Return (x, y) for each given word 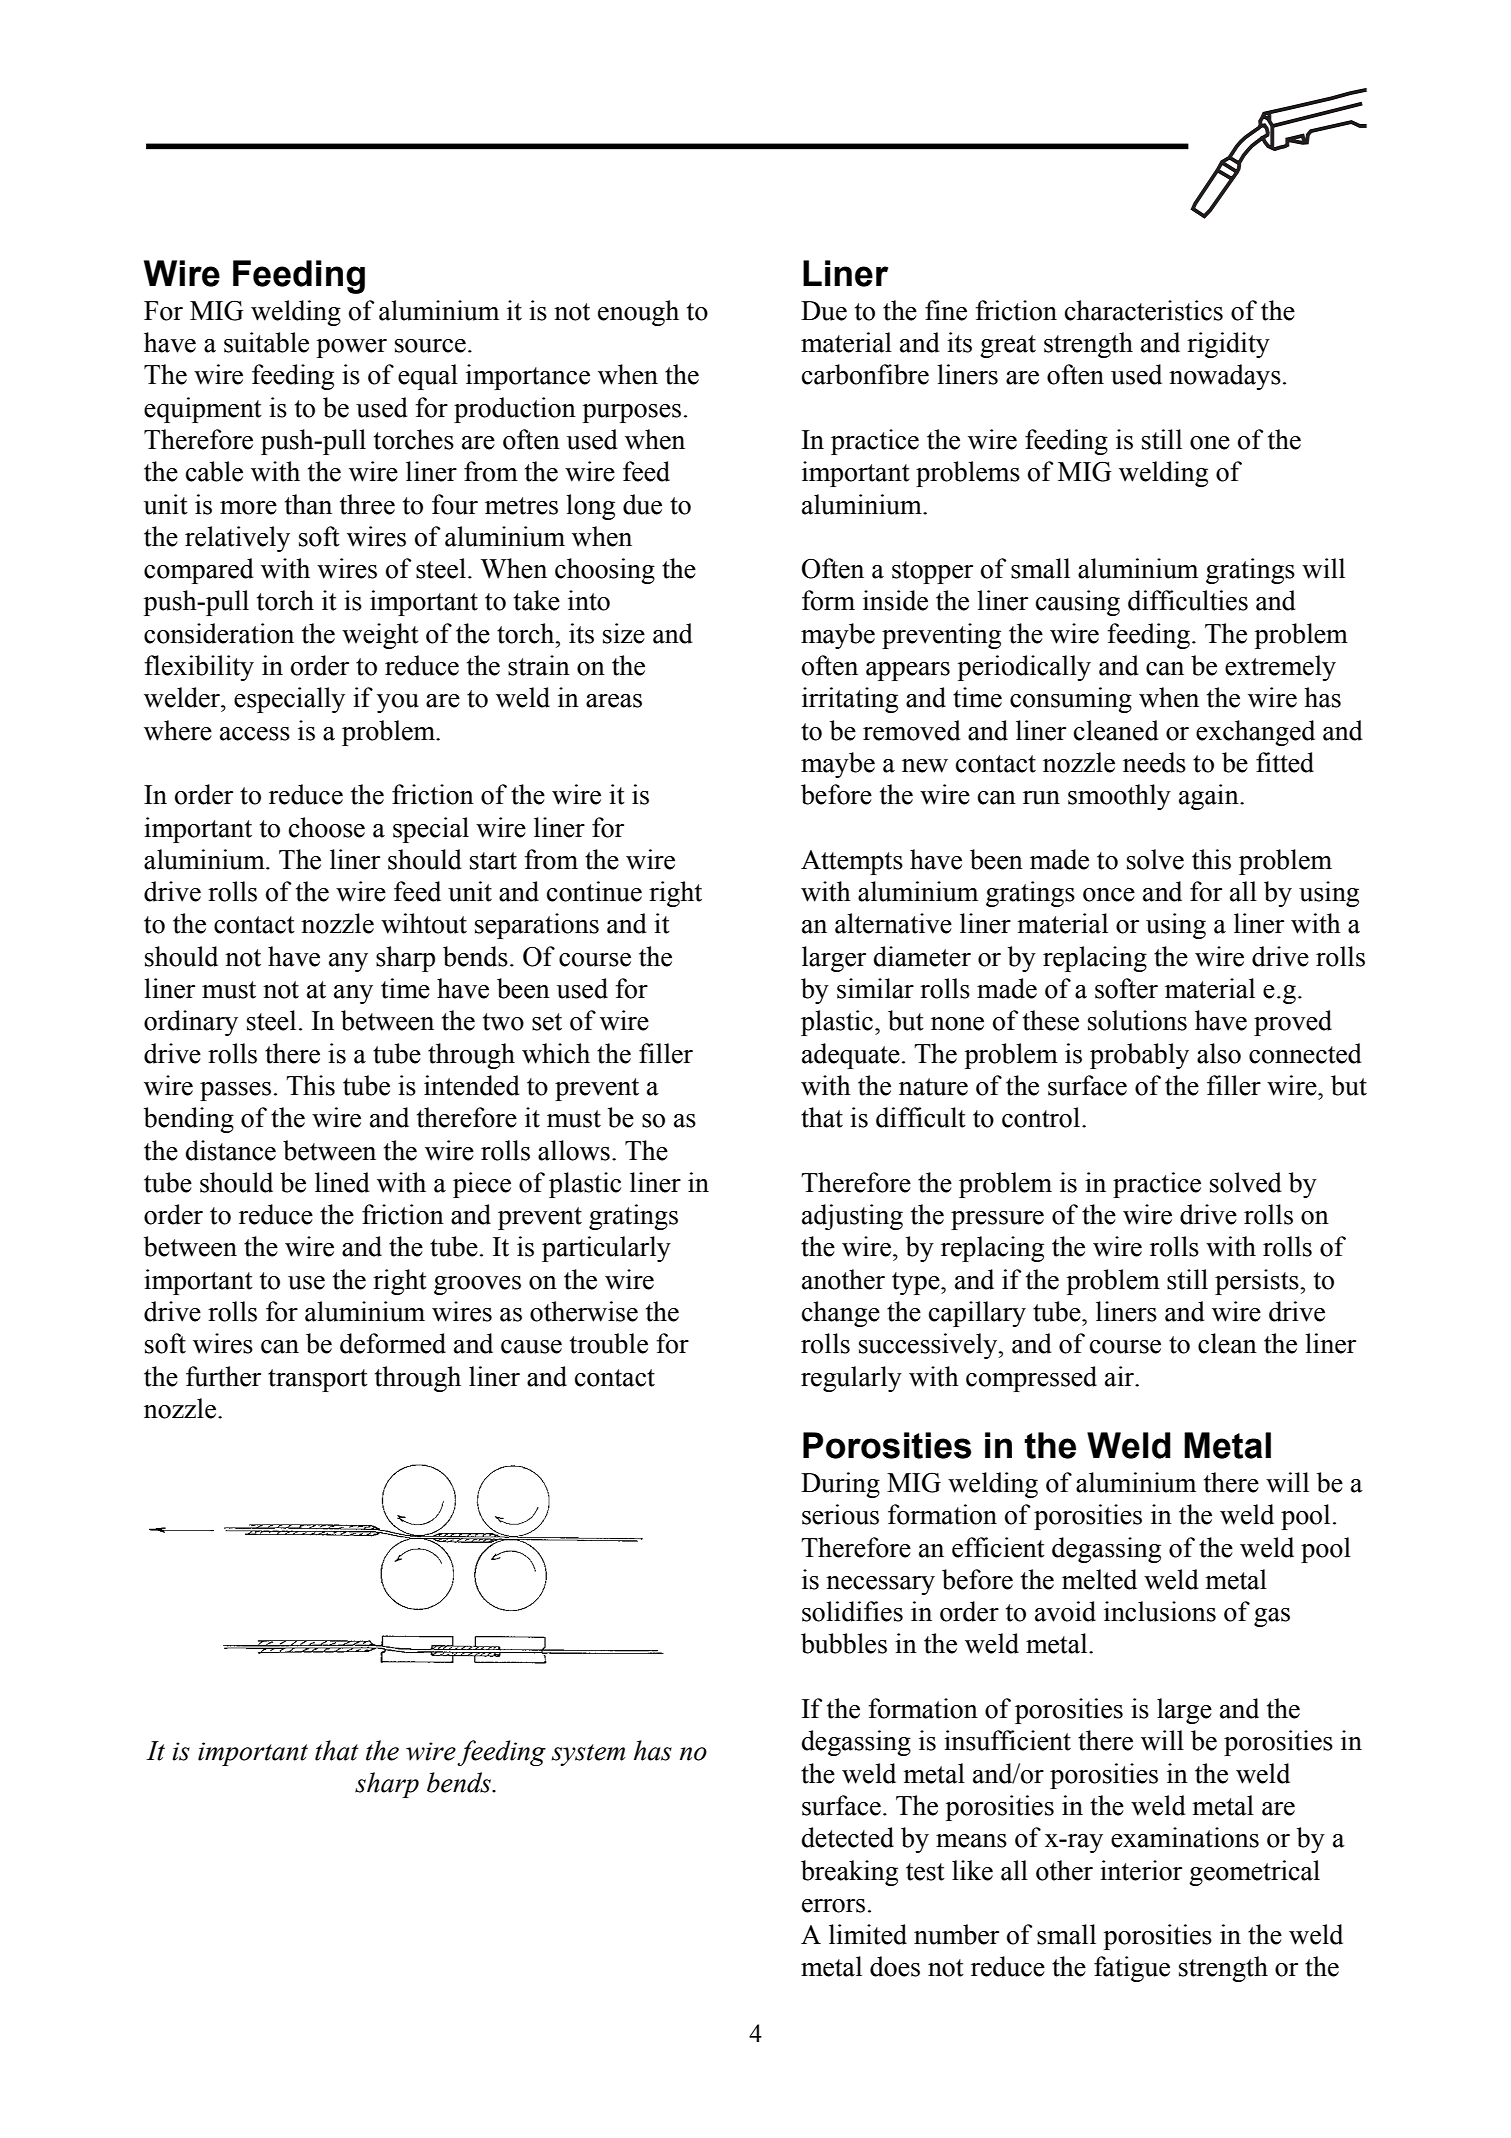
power (352, 348)
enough (638, 313)
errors (833, 1906)
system (588, 1755)
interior (1141, 1870)
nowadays (1225, 377)
